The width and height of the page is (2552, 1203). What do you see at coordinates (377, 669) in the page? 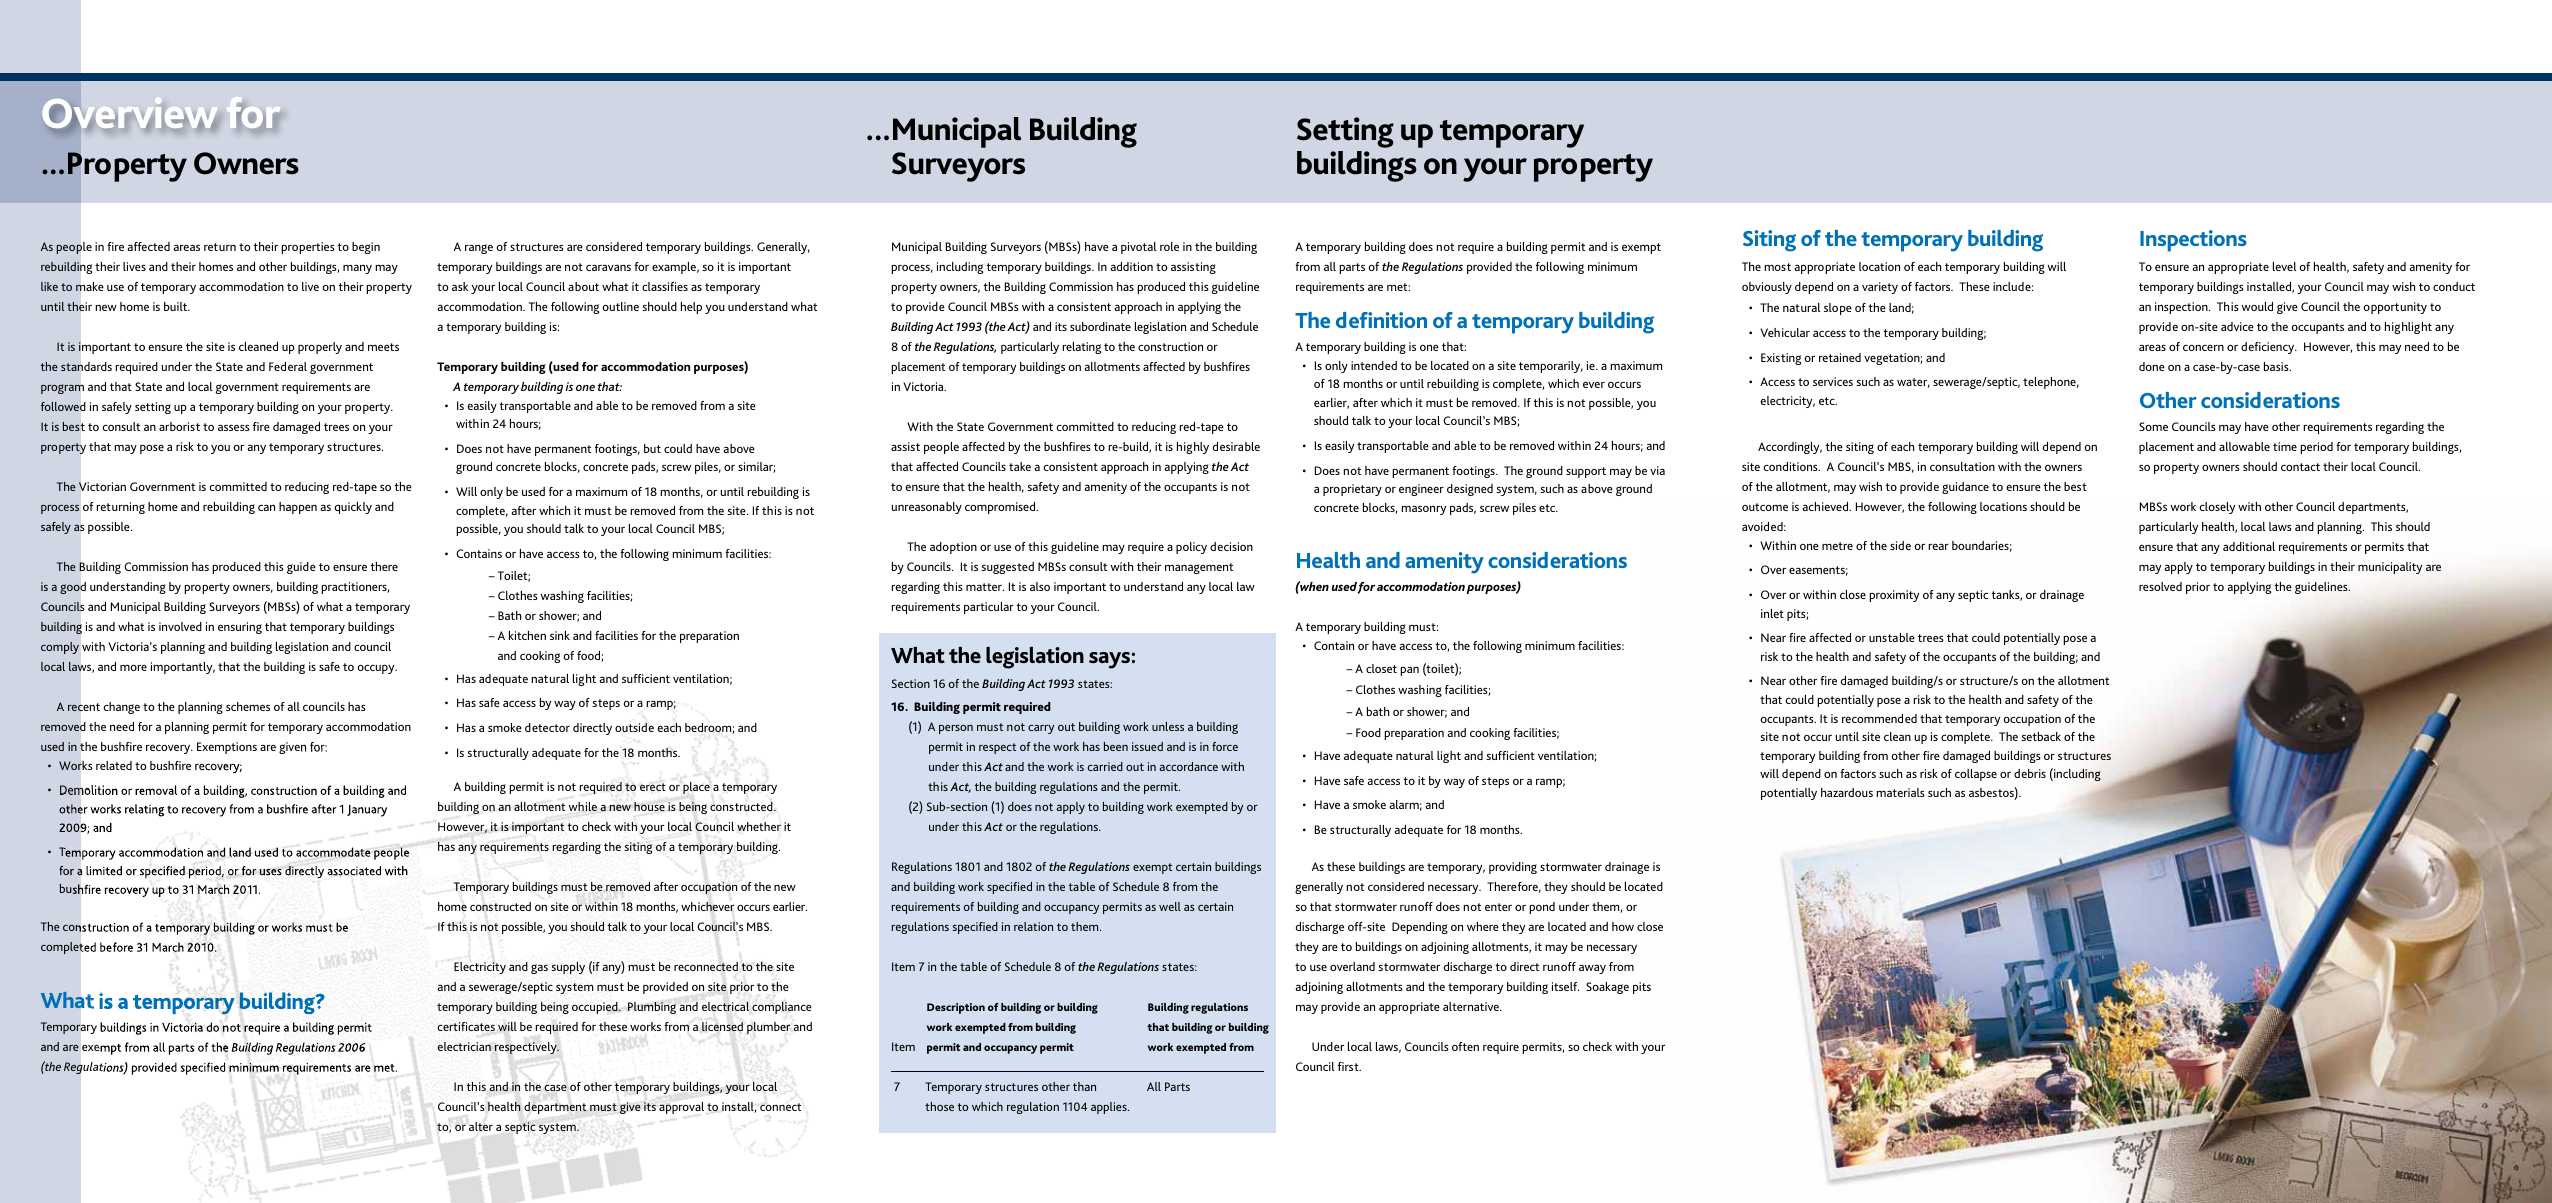
I see `occupy` at bounding box center [377, 669].
